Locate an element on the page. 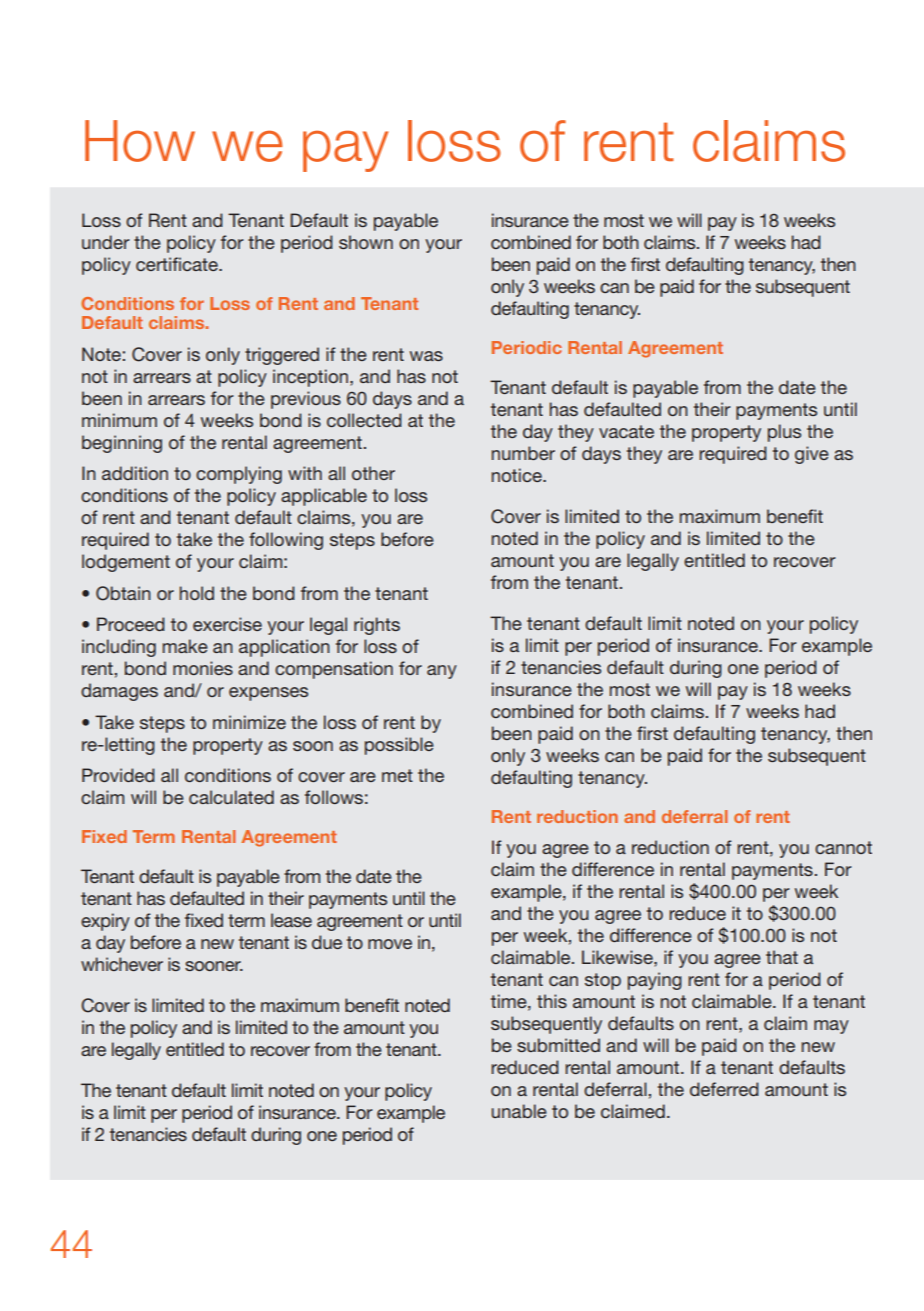 This image has height=1311, width=924. calculated is located at coordinates (231, 797).
